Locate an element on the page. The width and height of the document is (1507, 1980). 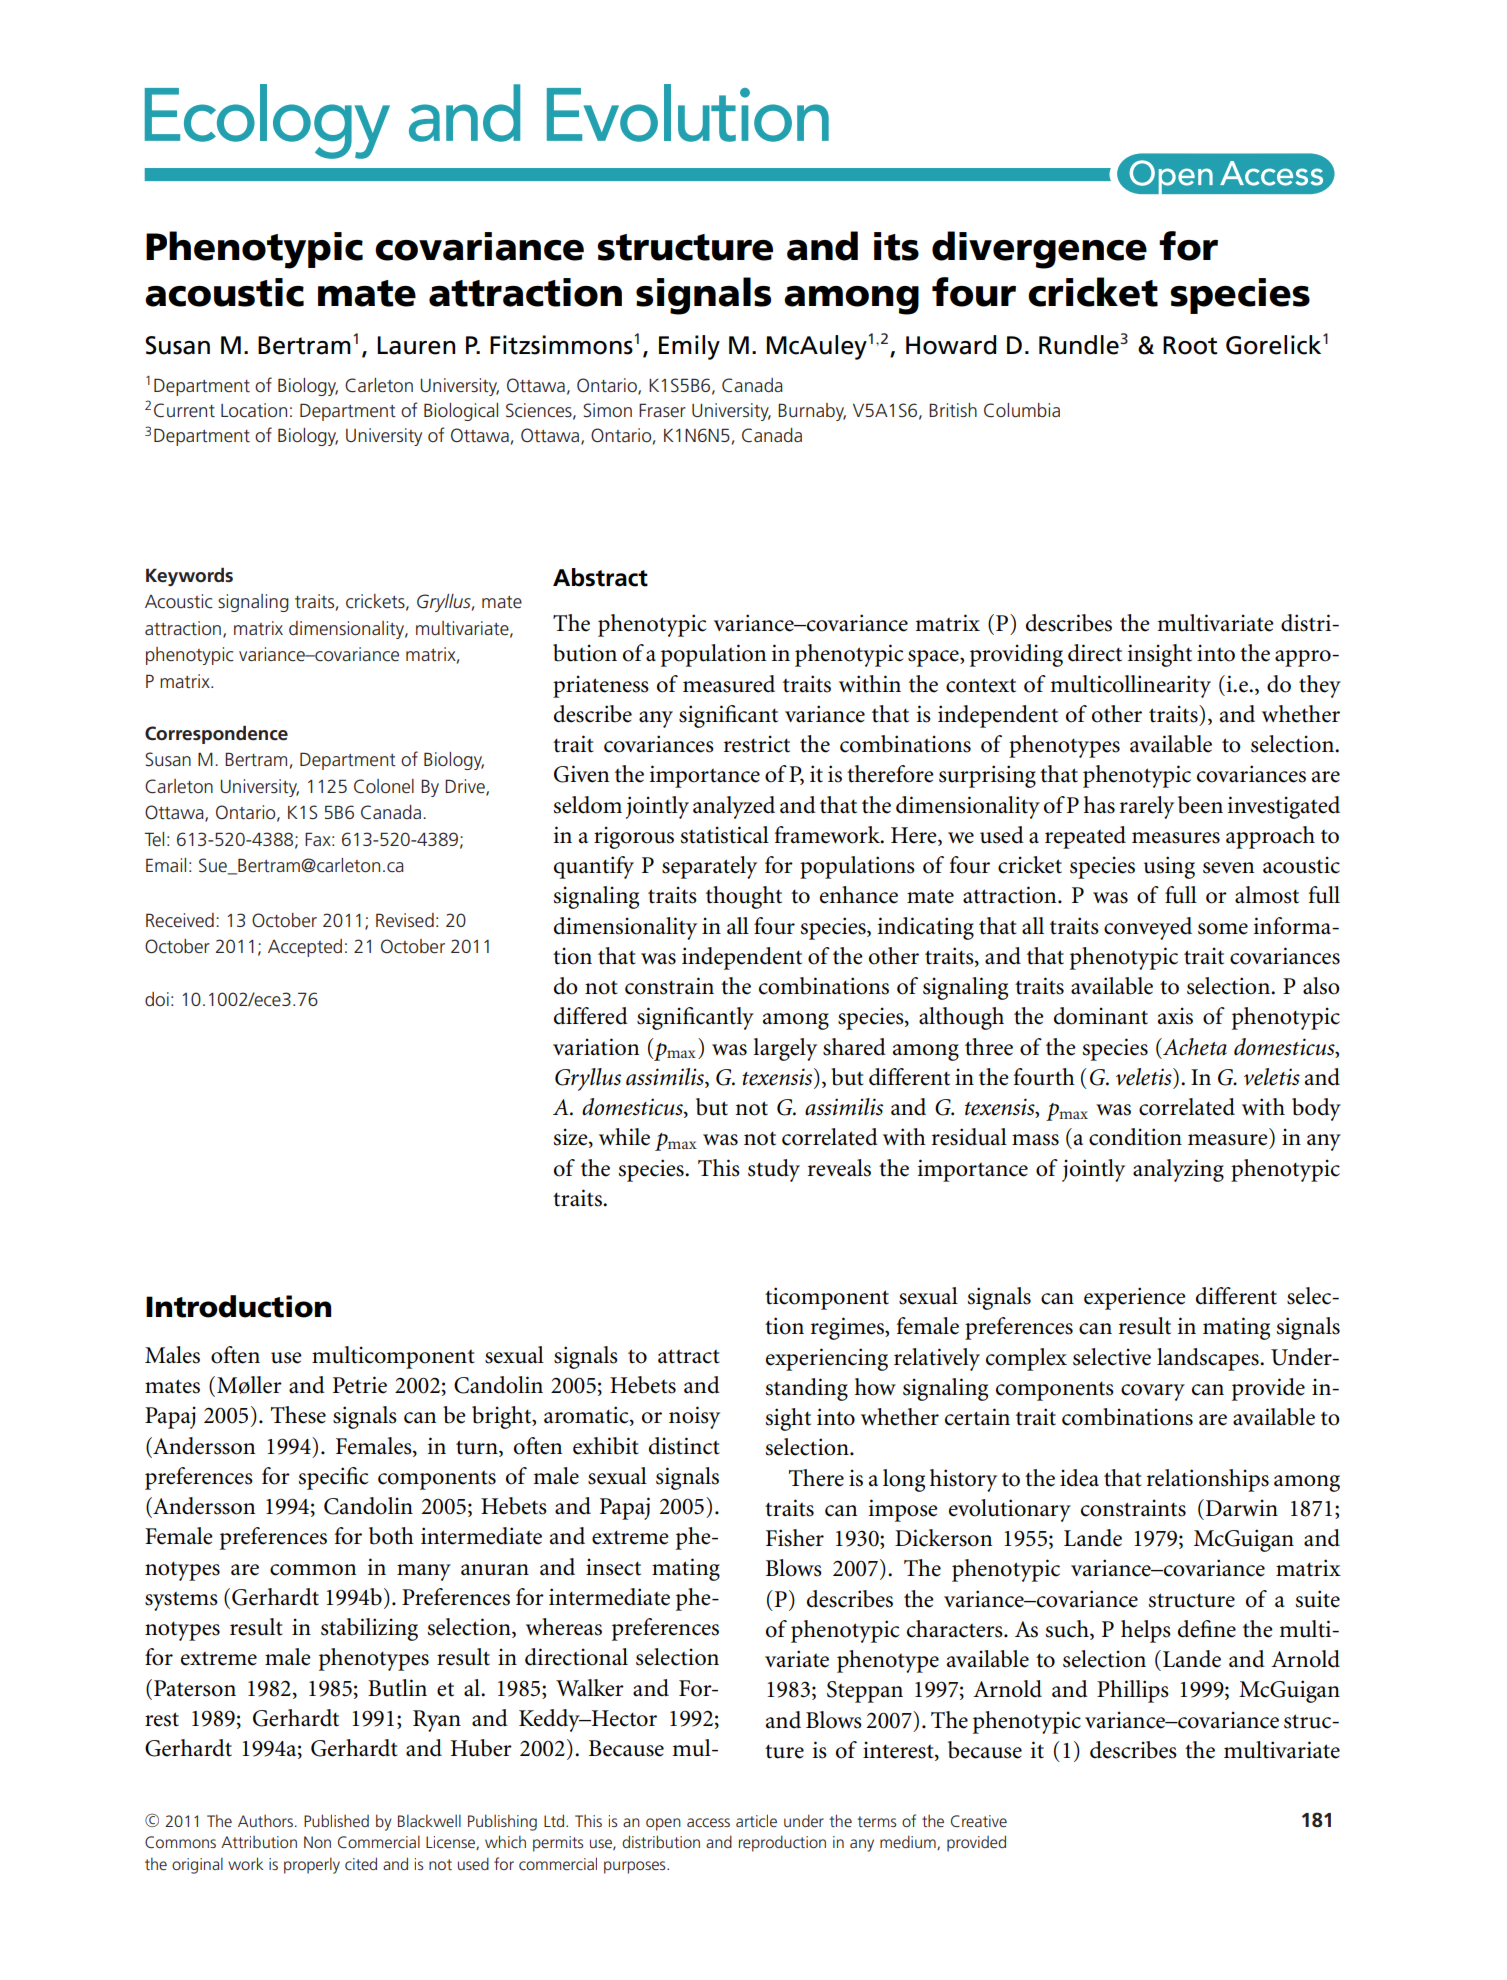
Authors is located at coordinates (265, 1820).
